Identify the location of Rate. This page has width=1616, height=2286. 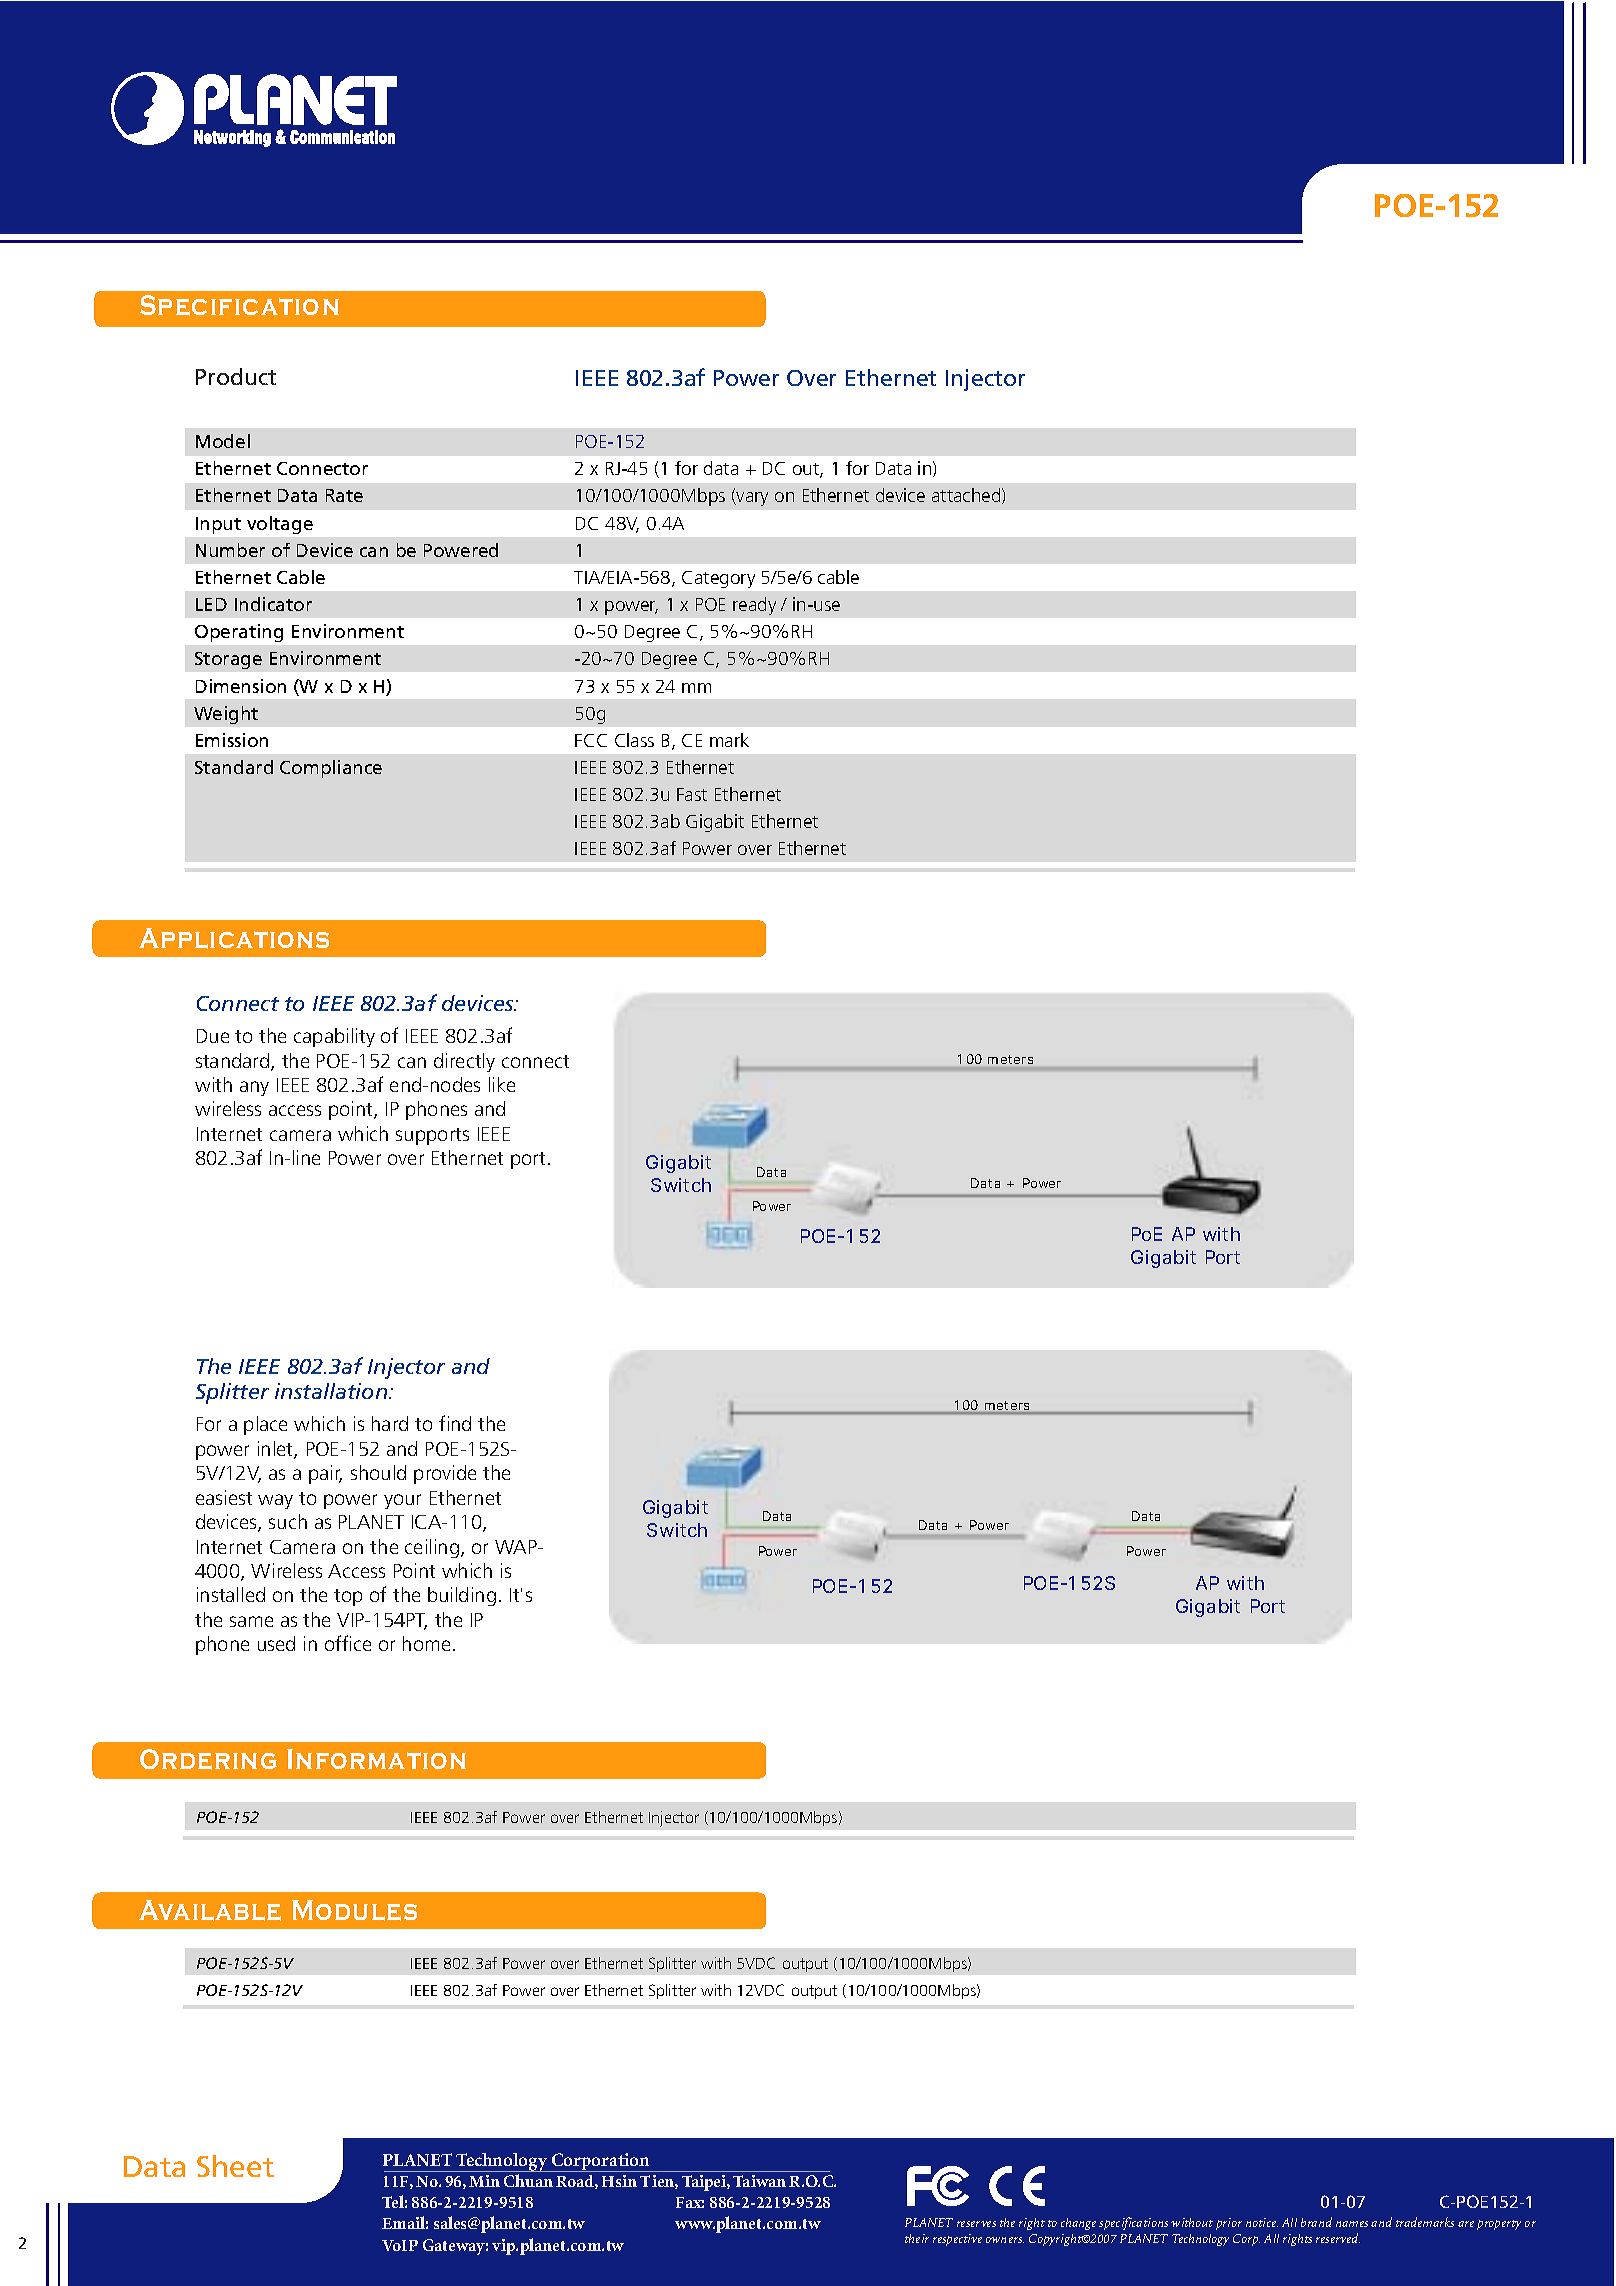
(344, 495).
